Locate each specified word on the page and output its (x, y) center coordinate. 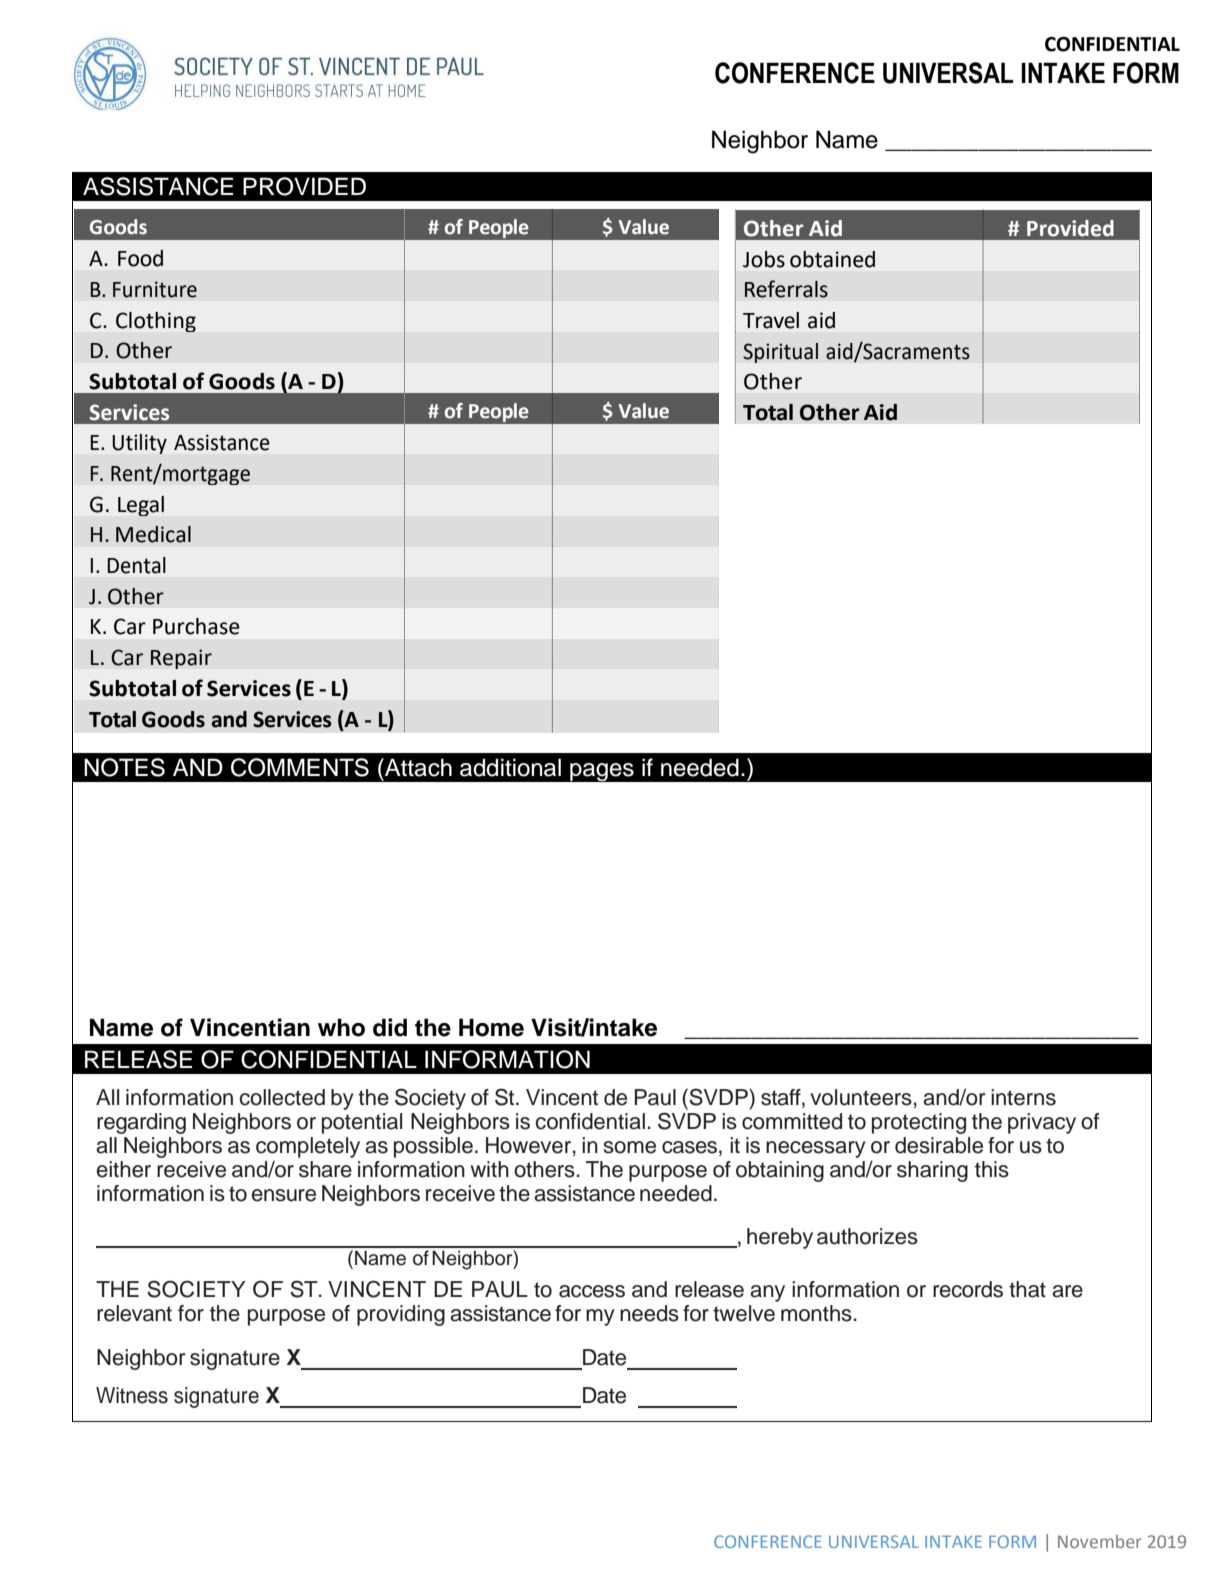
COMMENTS (300, 767)
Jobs (764, 259)
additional (510, 767)
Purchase (196, 626)
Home (491, 1027)
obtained (832, 259)
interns (1023, 1097)
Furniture (155, 289)
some (630, 1147)
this (992, 1169)
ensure (284, 1195)
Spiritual (780, 353)
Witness (132, 1395)
